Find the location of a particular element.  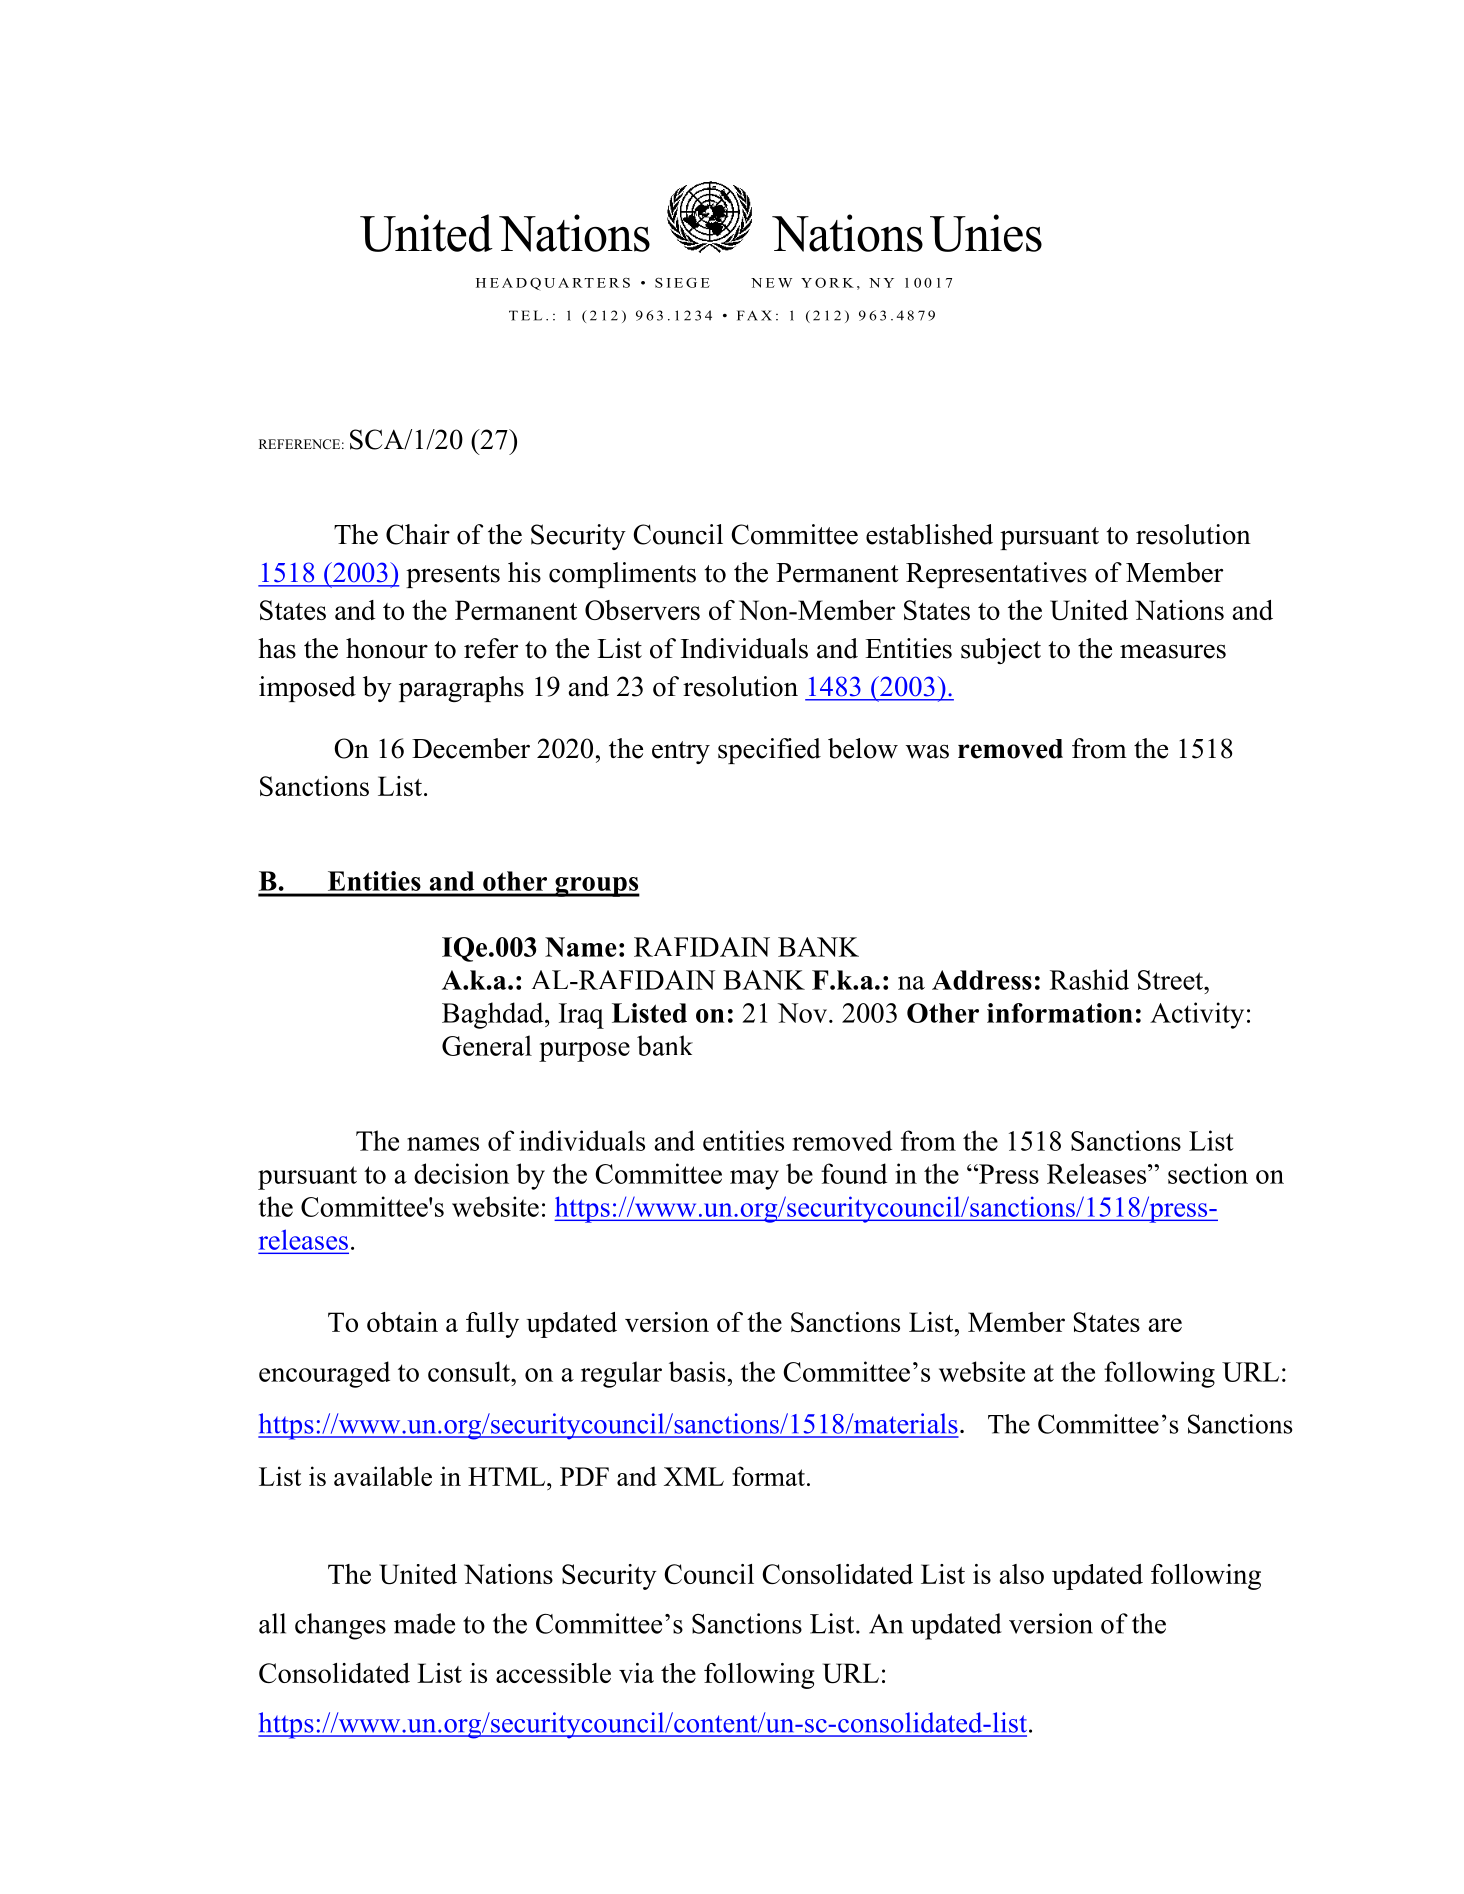

basis is located at coordinates (697, 1371).
